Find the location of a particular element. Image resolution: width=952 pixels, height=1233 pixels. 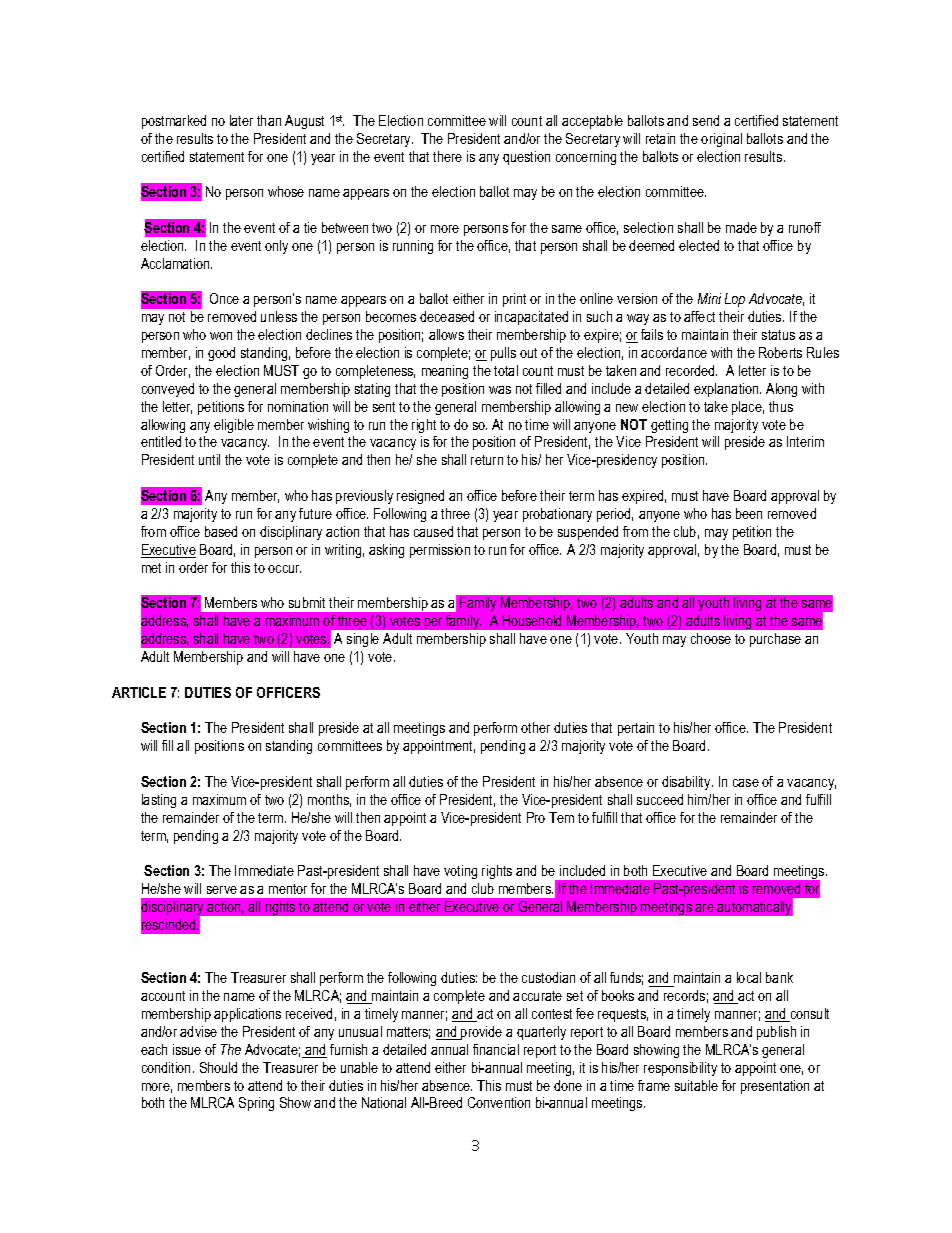

was is located at coordinates (500, 390).
